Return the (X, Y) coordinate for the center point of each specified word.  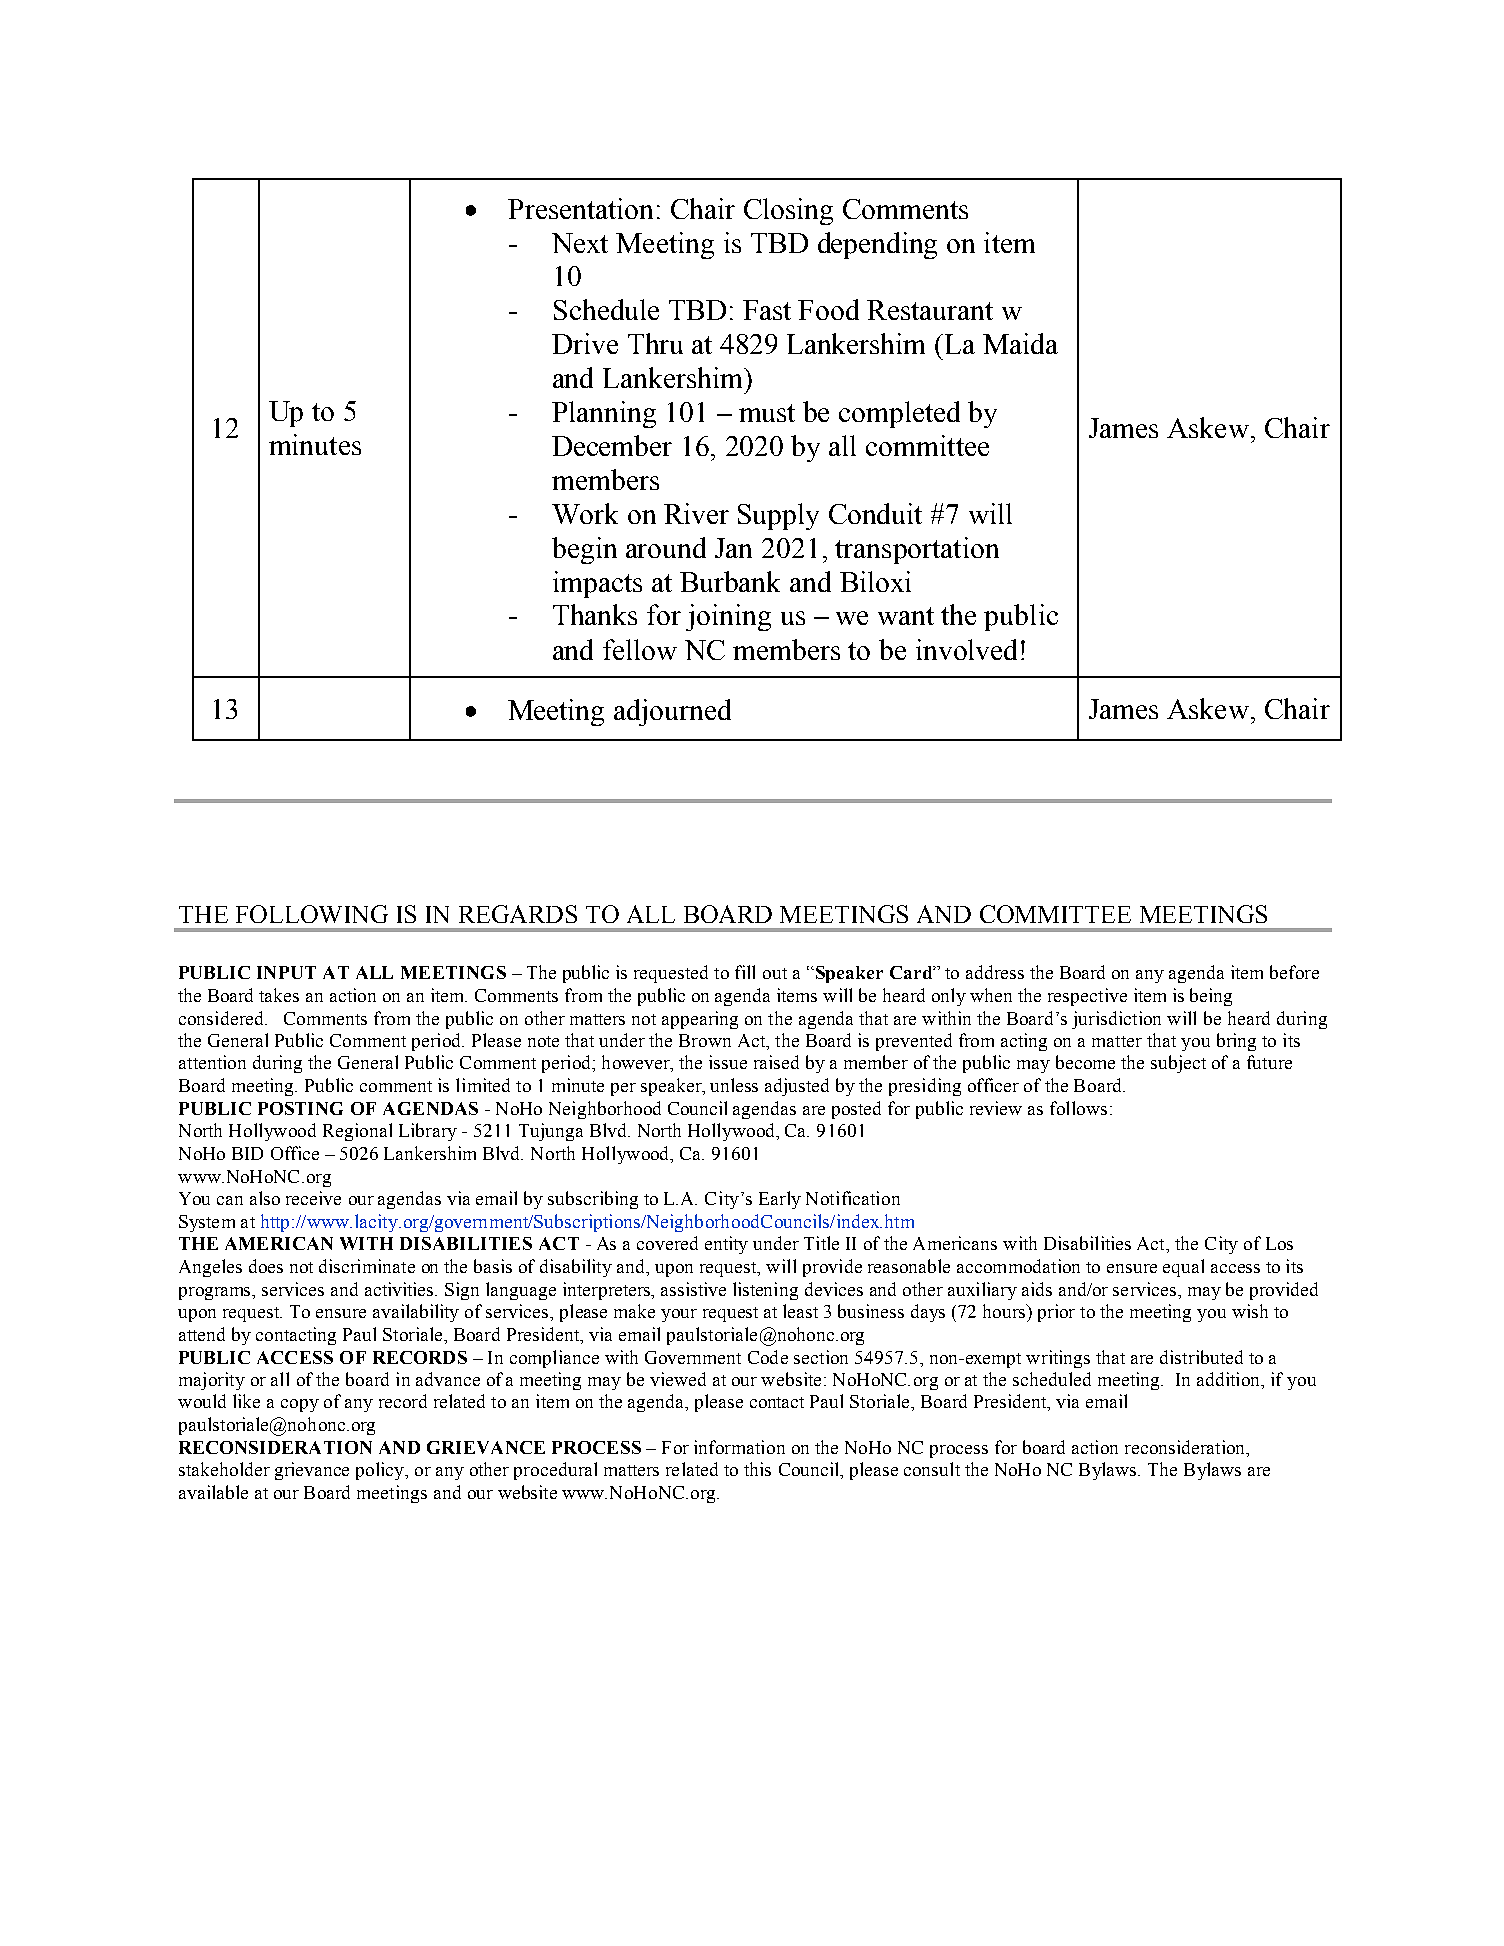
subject (1178, 1064)
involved (966, 649)
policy (381, 1471)
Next (580, 243)
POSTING (300, 1108)
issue (728, 1062)
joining (728, 617)
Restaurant (930, 310)
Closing (788, 211)
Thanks (595, 614)
